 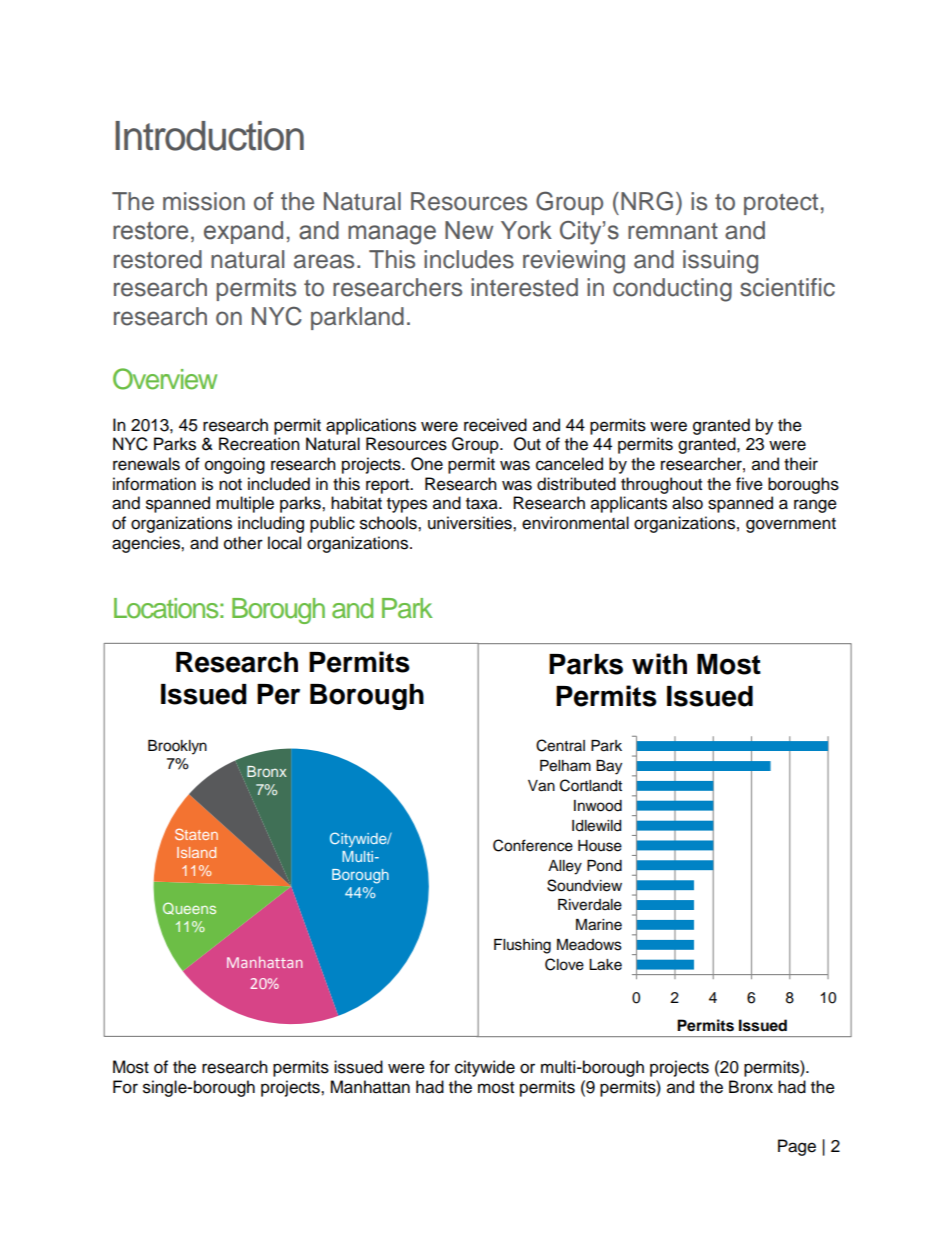 What do you see at coordinates (659, 663) in the screenshot?
I see `with` at bounding box center [659, 663].
